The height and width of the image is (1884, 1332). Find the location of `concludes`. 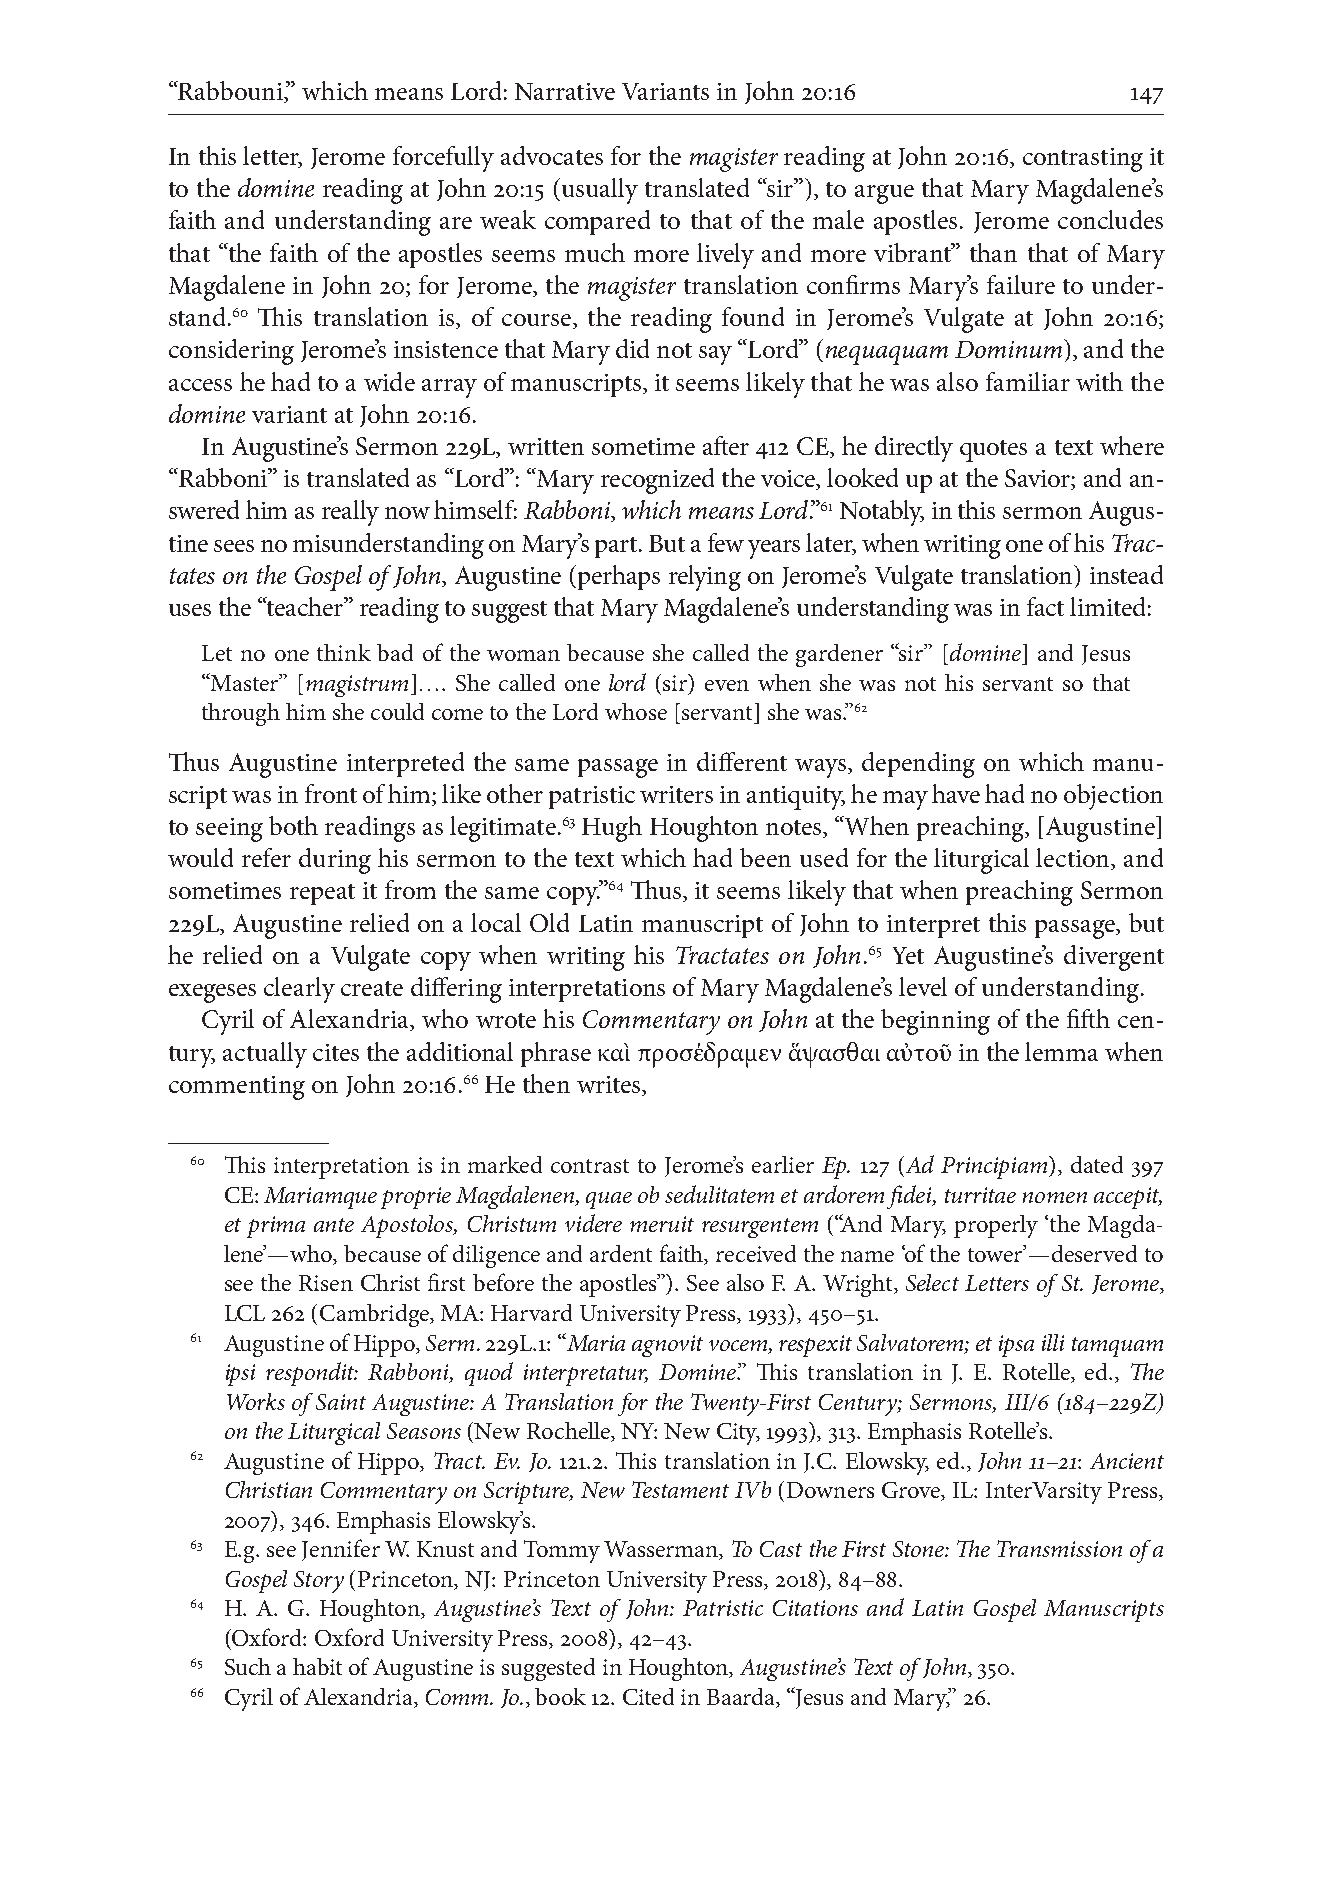

concludes is located at coordinates (1110, 219).
